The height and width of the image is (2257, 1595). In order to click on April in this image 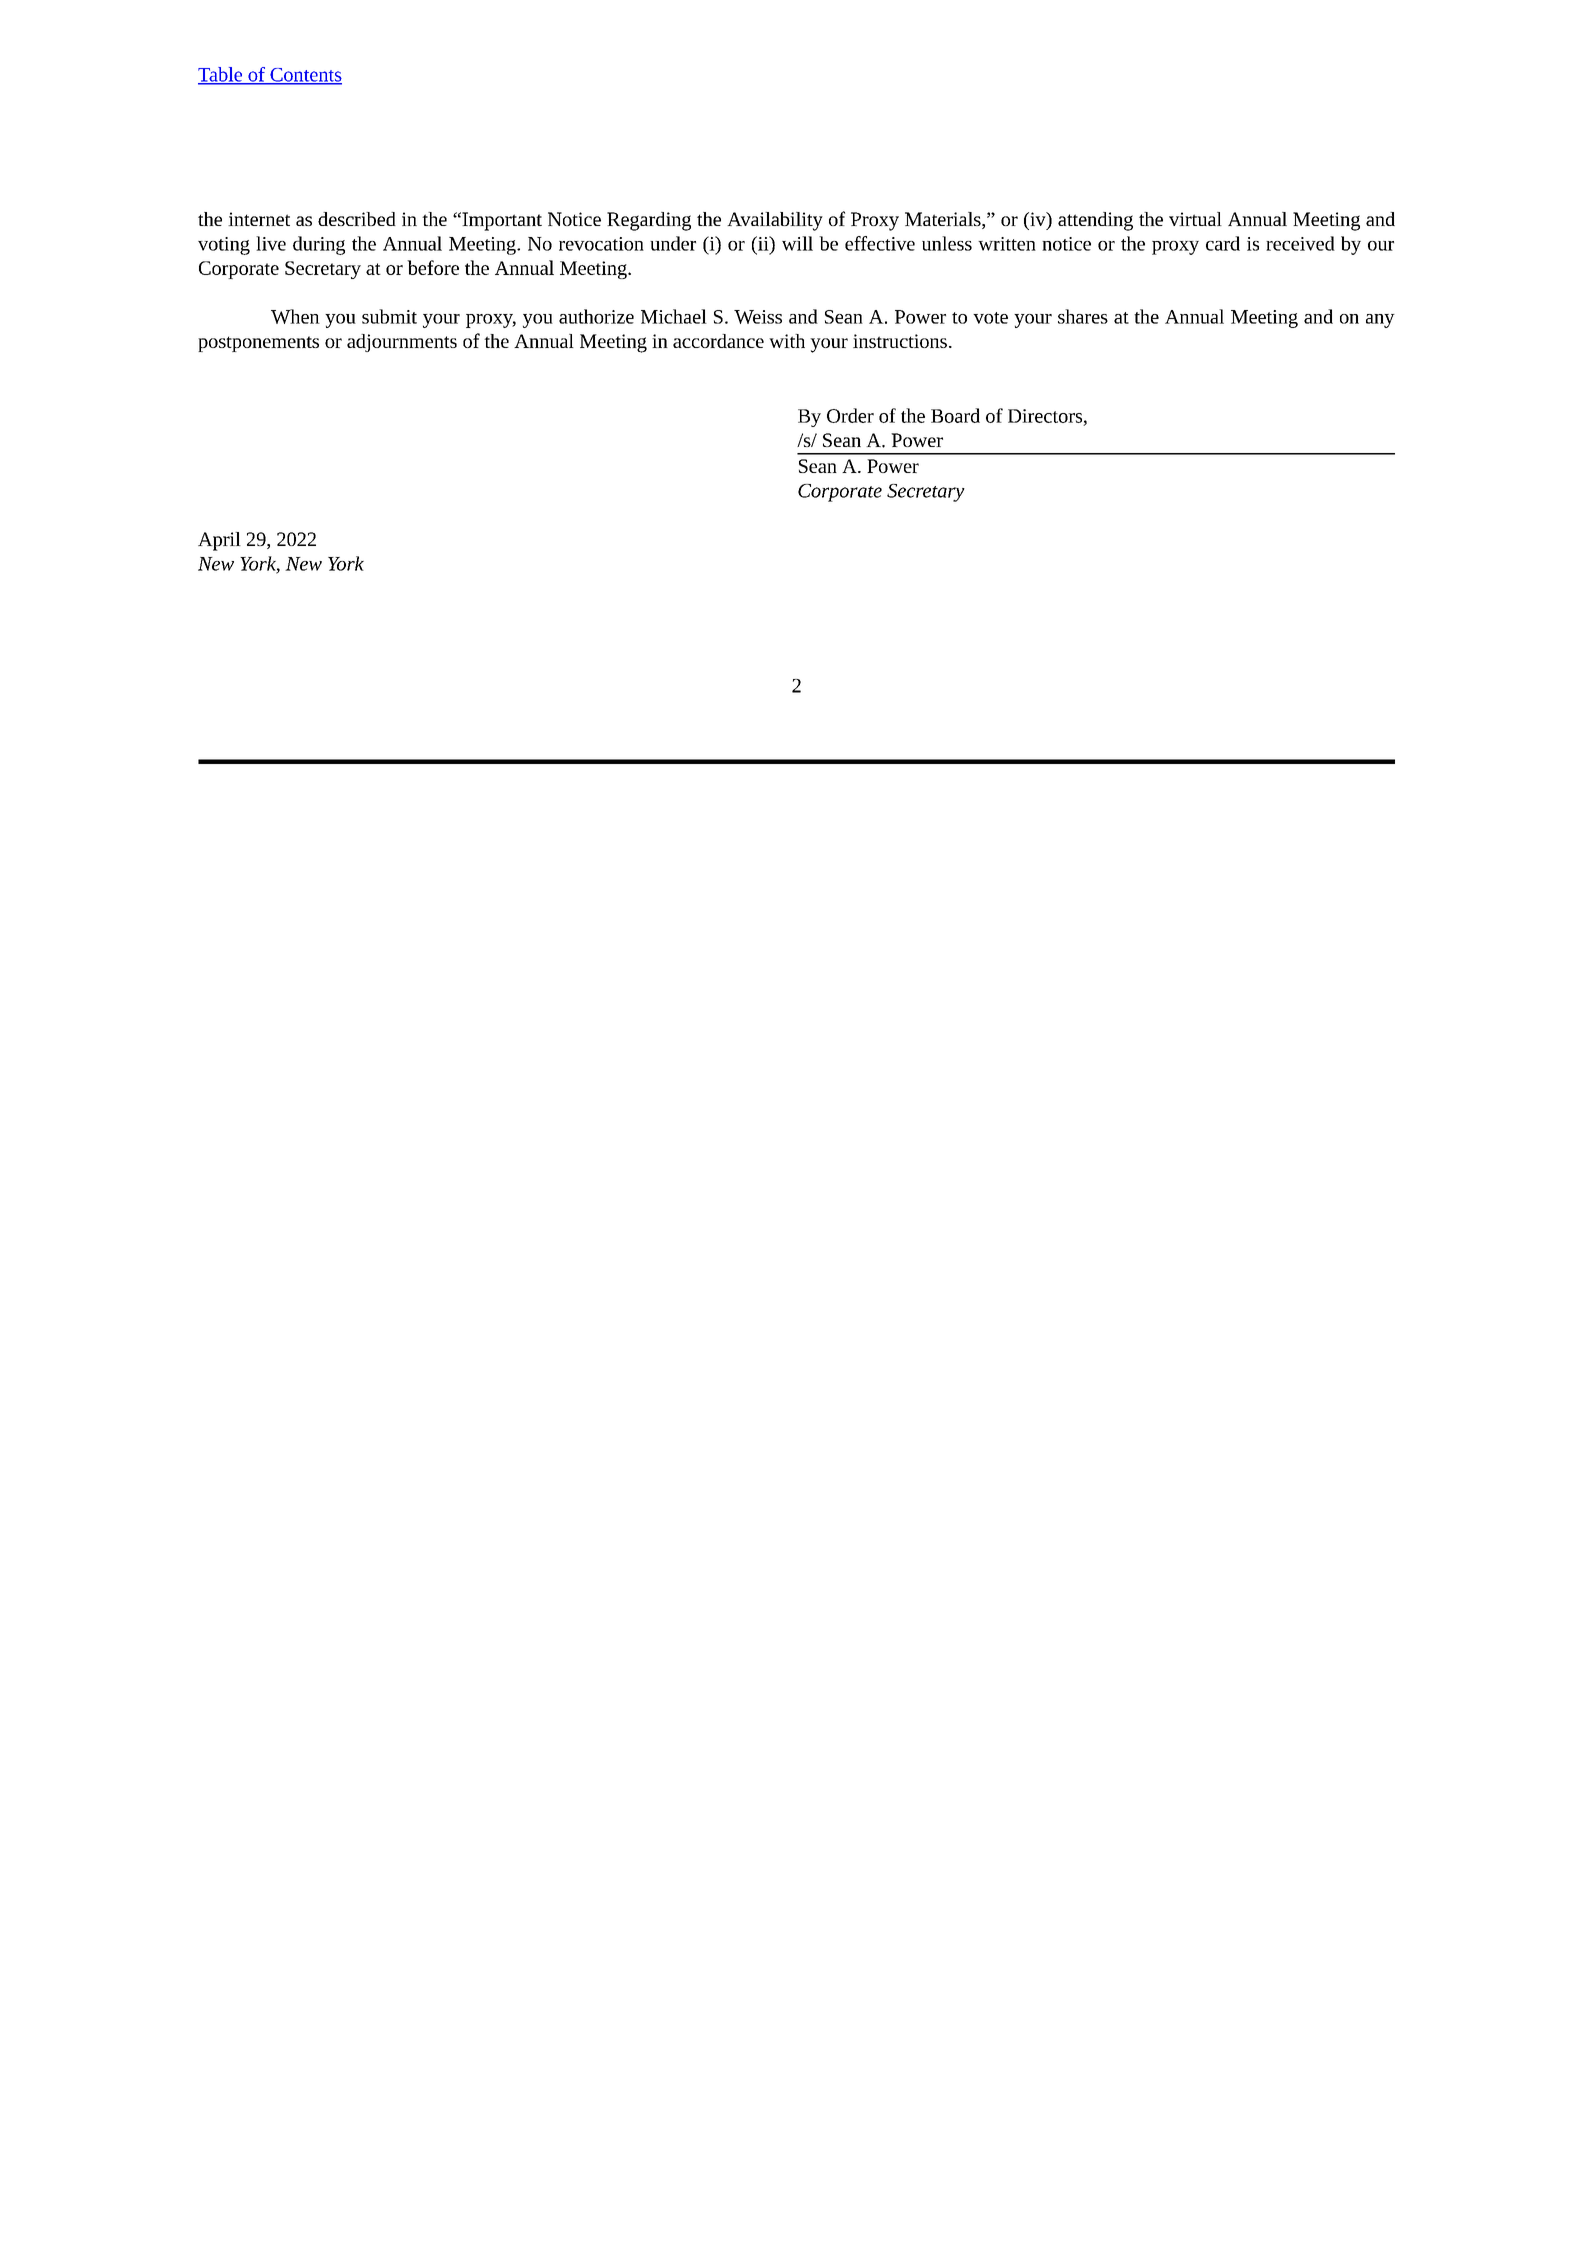, I will do `click(219, 541)`.
